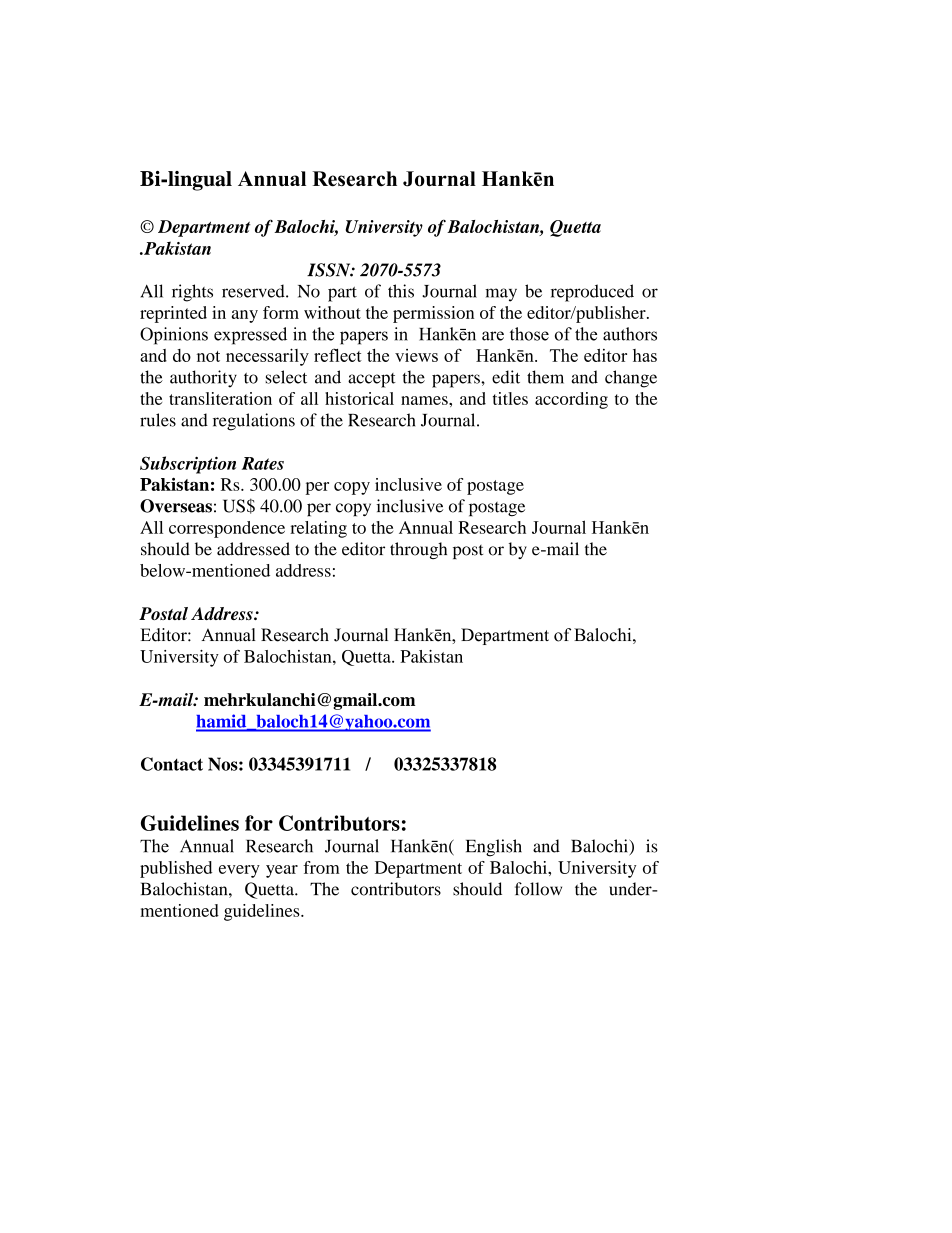 The height and width of the document is (1233, 952). What do you see at coordinates (592, 293) in the document?
I see `reproduced` at bounding box center [592, 293].
